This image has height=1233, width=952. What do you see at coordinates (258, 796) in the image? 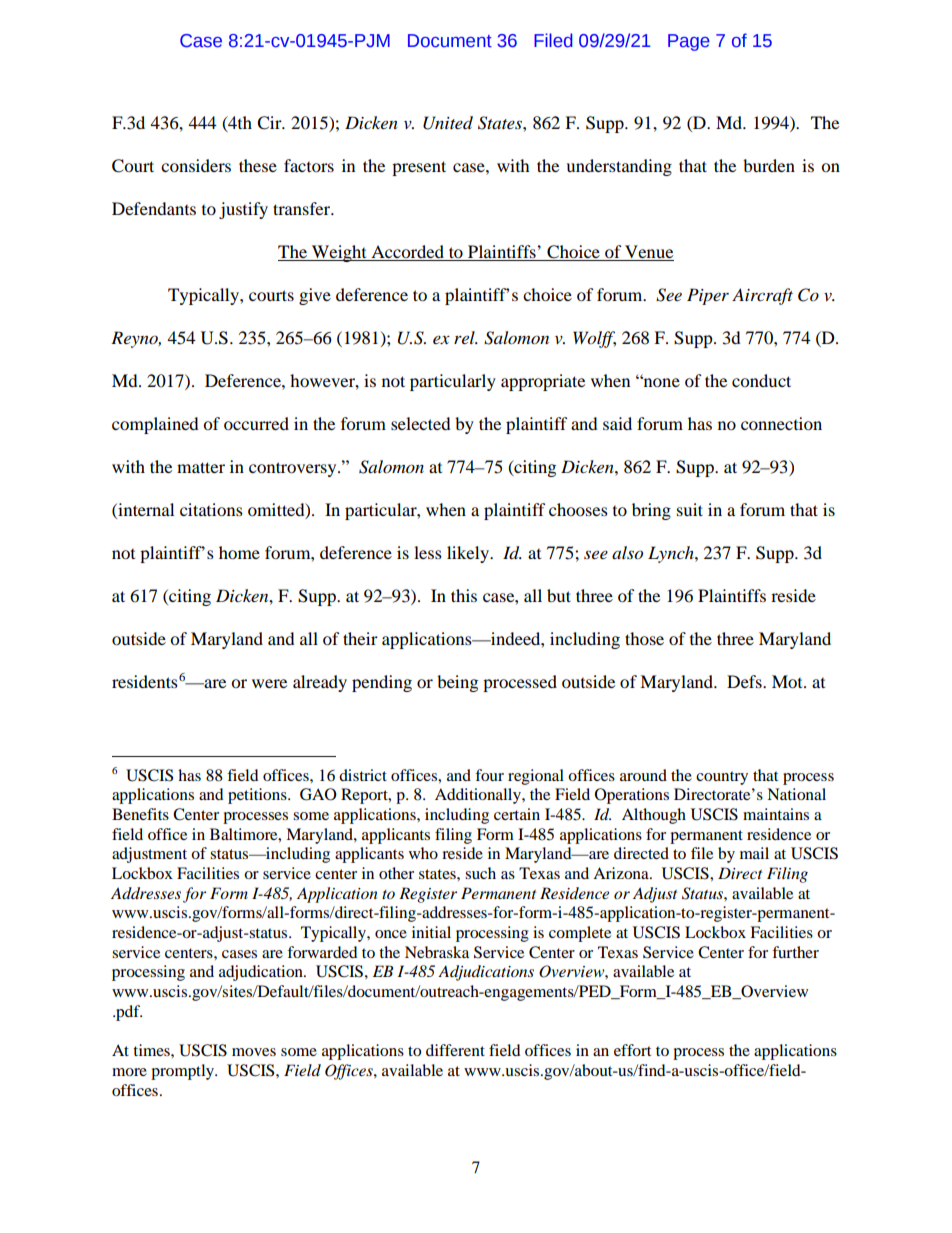
I see `petitions` at bounding box center [258, 796].
